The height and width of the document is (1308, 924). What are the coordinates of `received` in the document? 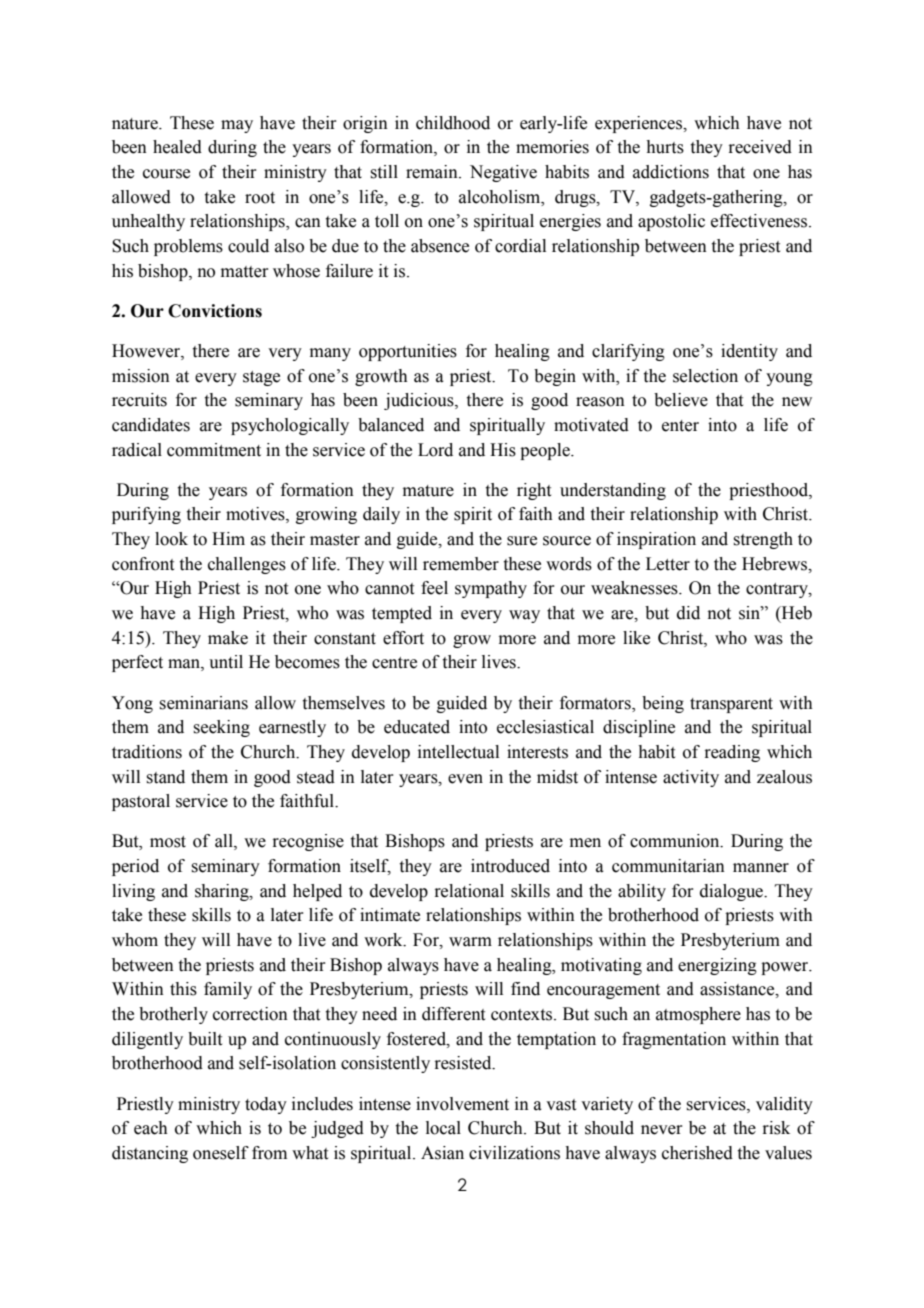 It's located at (760, 147).
